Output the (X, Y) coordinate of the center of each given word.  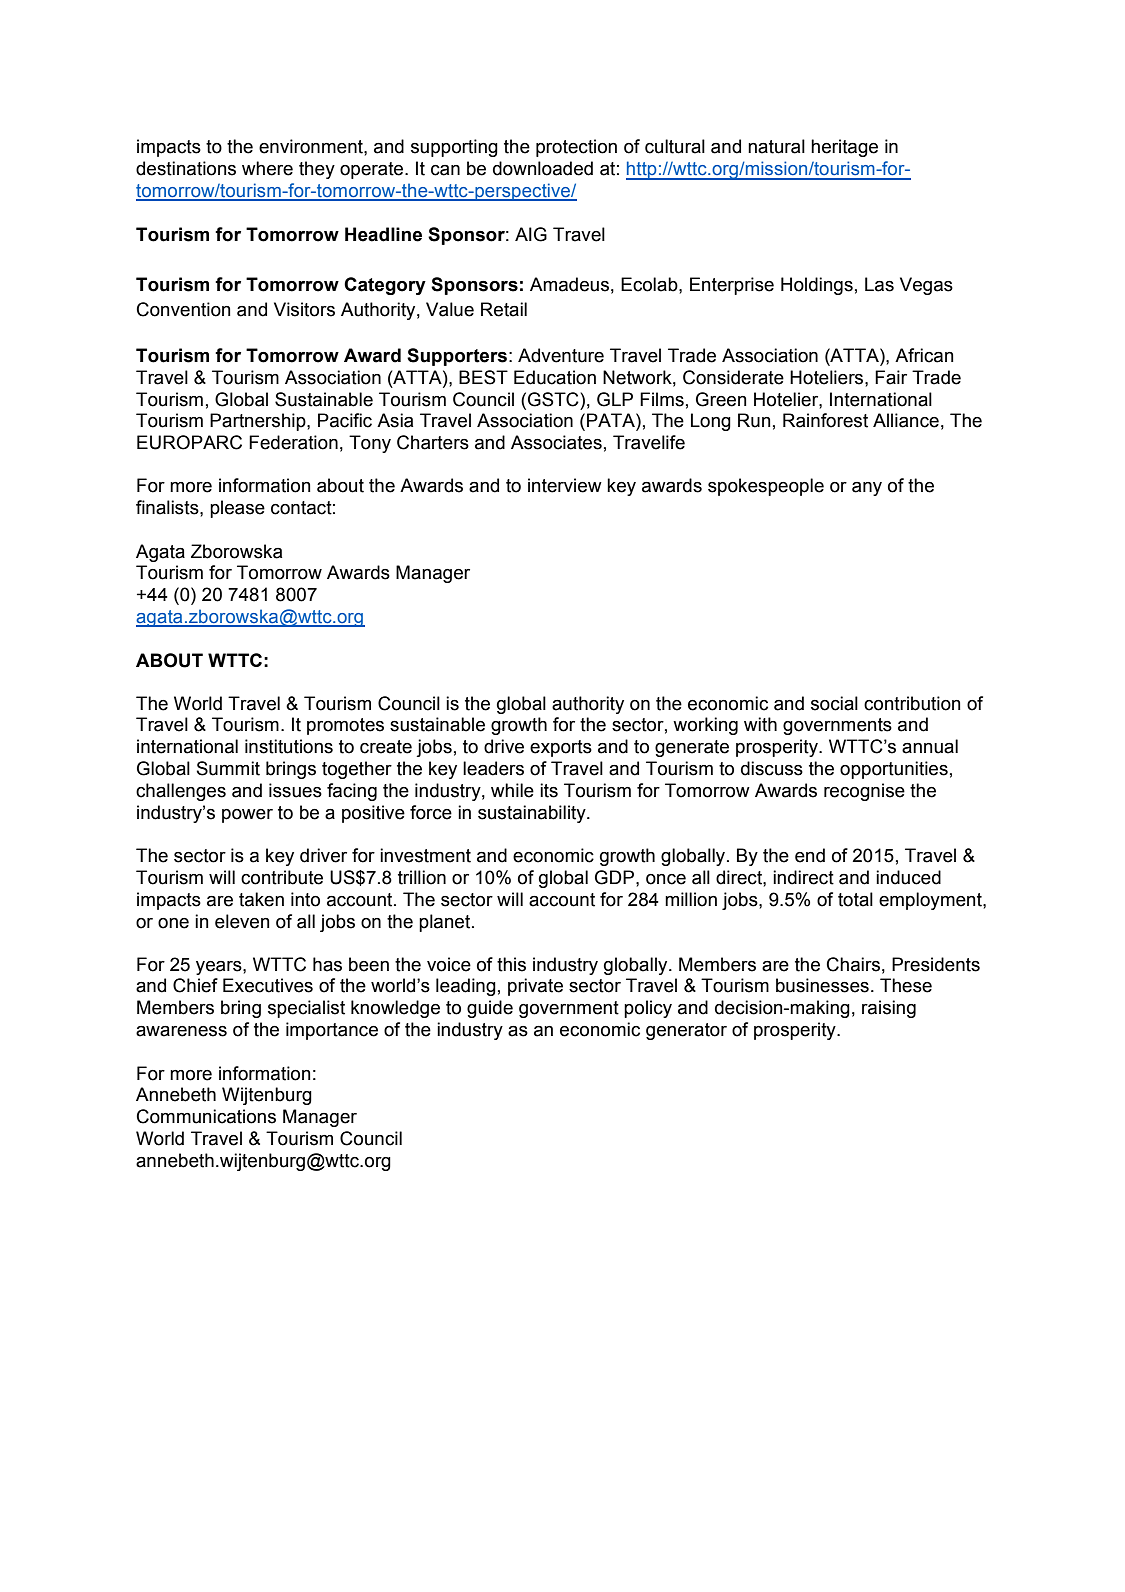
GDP (616, 877)
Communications (206, 1116)
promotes (345, 726)
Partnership (259, 422)
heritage (844, 148)
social (834, 703)
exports (561, 748)
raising (889, 1009)
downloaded (543, 168)
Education (555, 377)
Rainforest (825, 420)
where (267, 168)
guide (490, 1009)
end (810, 855)
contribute (282, 877)
